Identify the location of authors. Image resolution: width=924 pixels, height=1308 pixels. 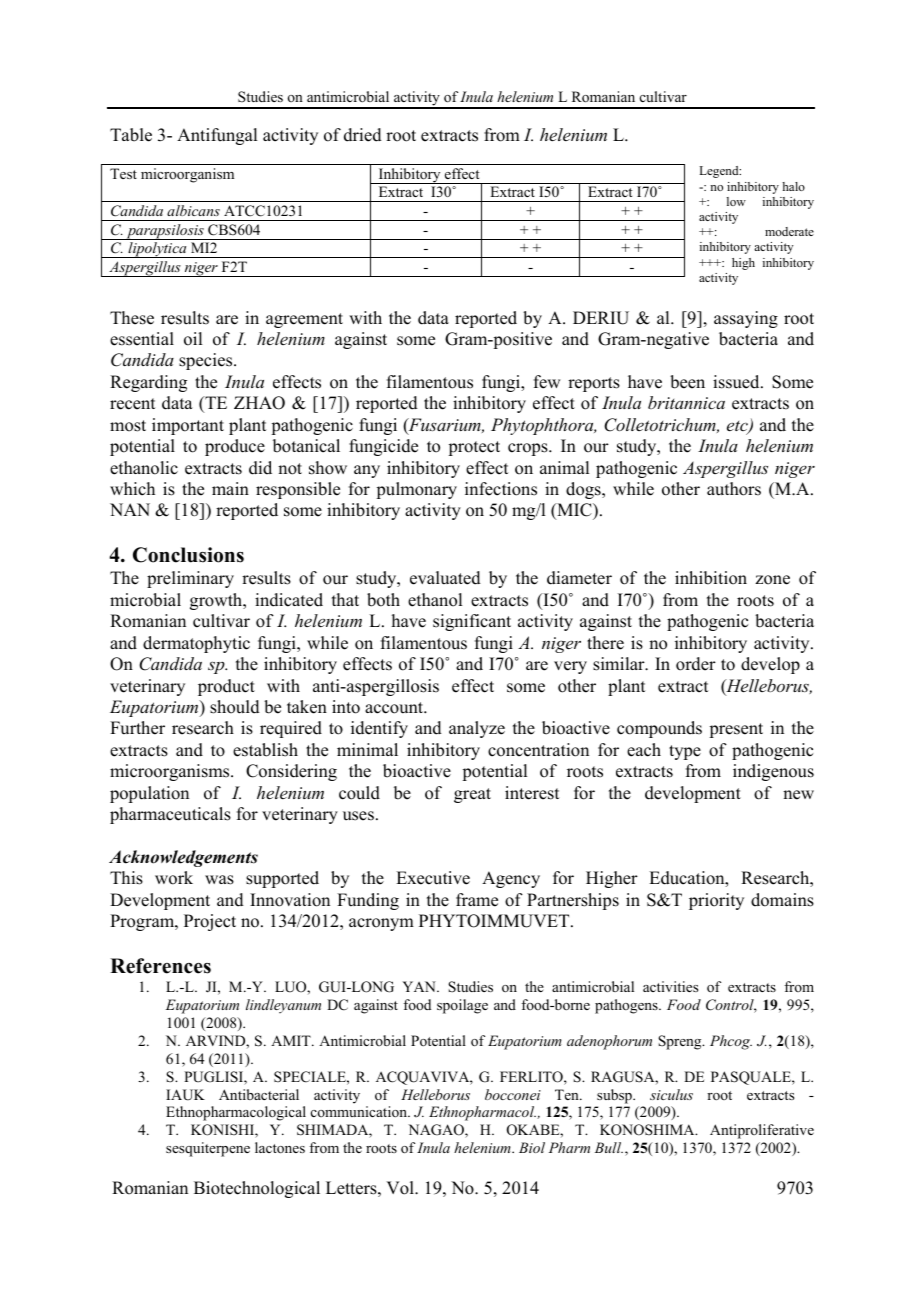
(734, 489).
